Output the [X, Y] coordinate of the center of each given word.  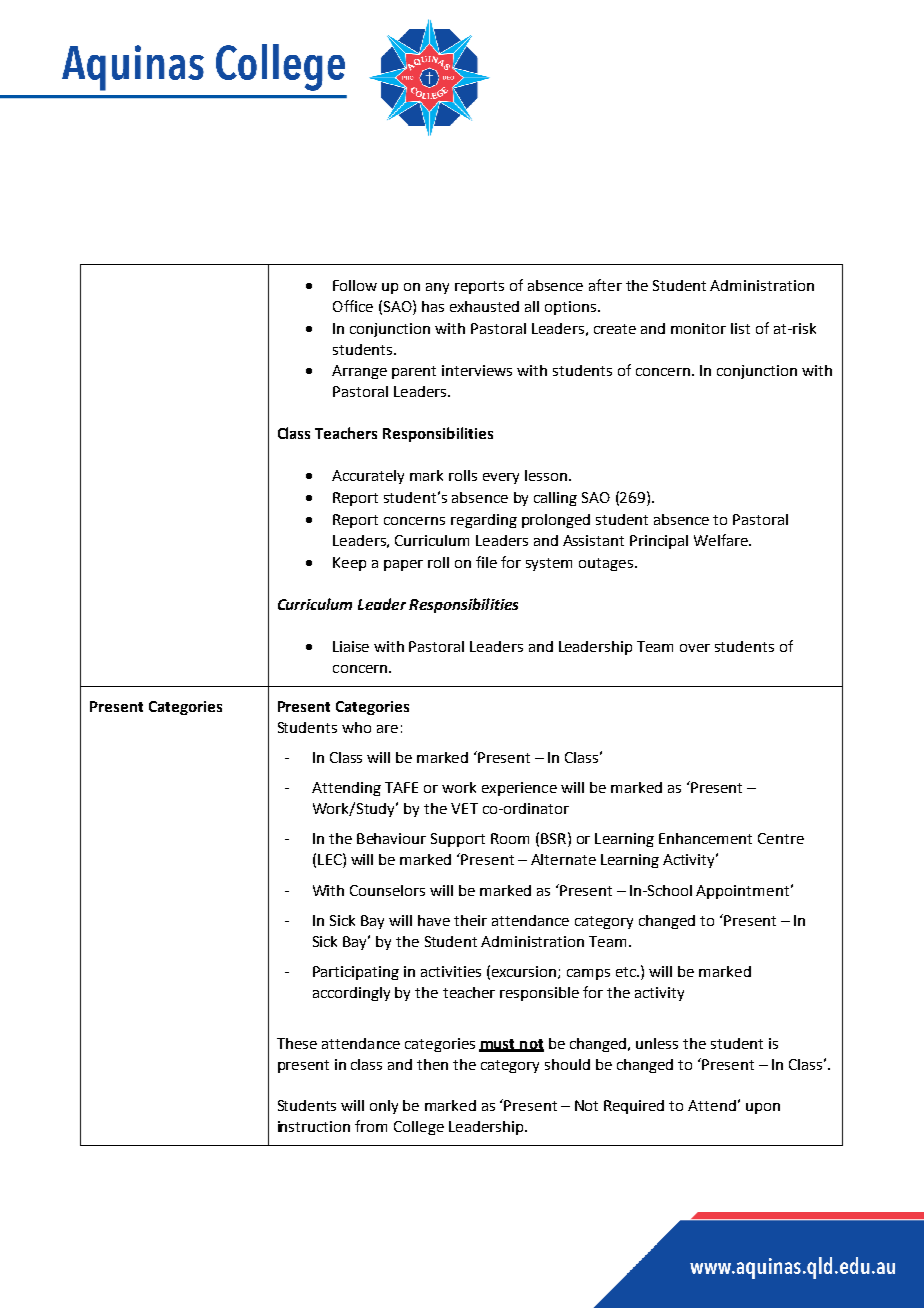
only [384, 1107]
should [567, 1064]
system [549, 564]
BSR [553, 838]
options [570, 308]
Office [353, 306]
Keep [349, 564]
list [740, 328]
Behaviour [391, 838]
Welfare [722, 540]
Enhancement [705, 838]
